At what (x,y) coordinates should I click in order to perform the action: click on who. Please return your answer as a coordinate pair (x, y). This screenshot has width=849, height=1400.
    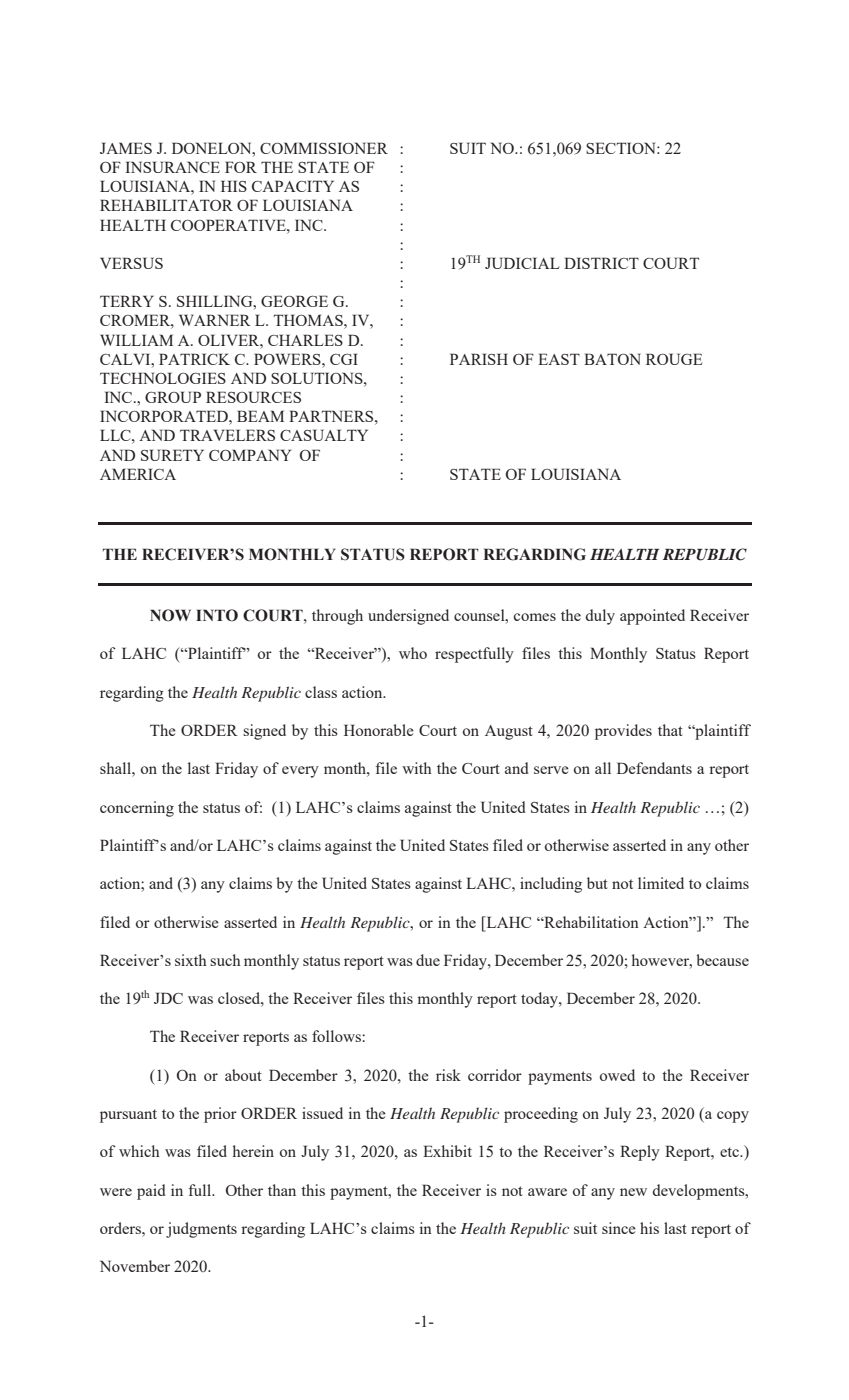
    Looking at the image, I should click on (413, 653).
